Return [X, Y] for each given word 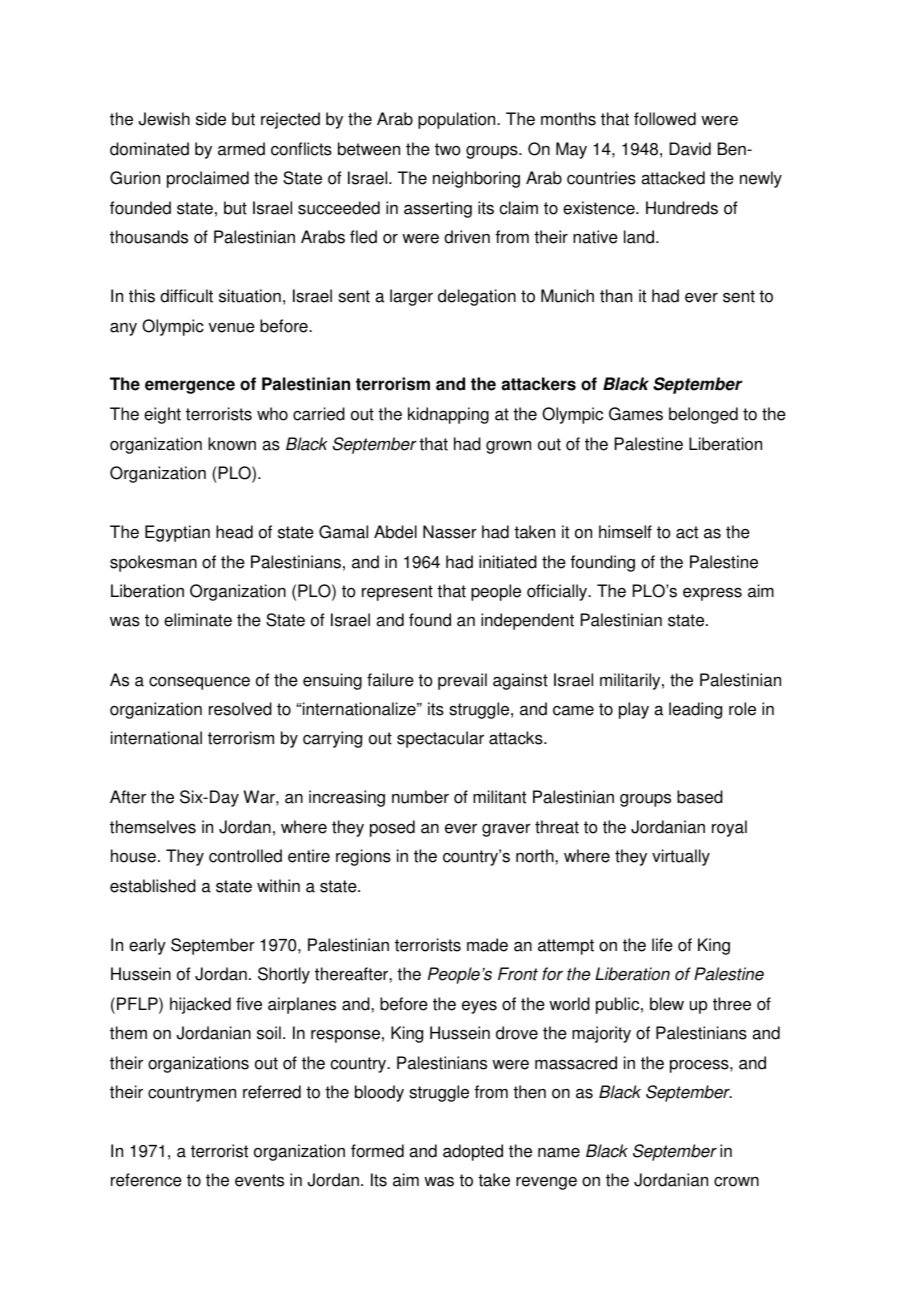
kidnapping [448, 415]
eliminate [198, 620]
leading [695, 710]
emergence [190, 387]
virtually [681, 857]
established [153, 886]
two [448, 149]
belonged [703, 415]
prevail [462, 681]
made [487, 945]
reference [146, 1180]
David [690, 149]
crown [736, 1182]
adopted [473, 1152]
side [211, 119]
